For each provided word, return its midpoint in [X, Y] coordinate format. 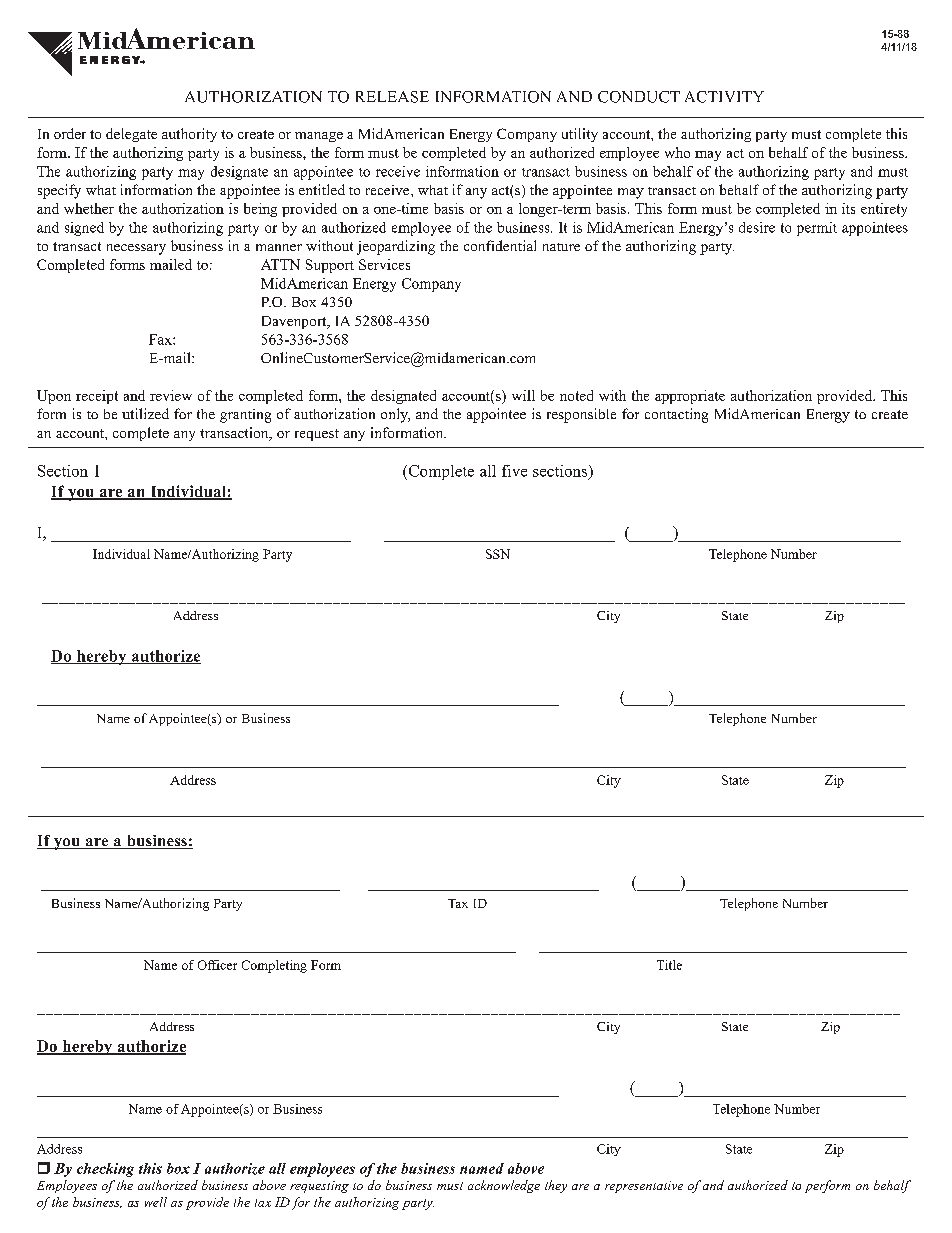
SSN [498, 554]
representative [644, 1187]
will [523, 395]
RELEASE [392, 97]
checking [105, 1170]
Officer [217, 965]
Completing [274, 966]
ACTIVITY [724, 97]
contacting [676, 415]
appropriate [690, 397]
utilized [145, 413]
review [171, 395]
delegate [131, 135]
